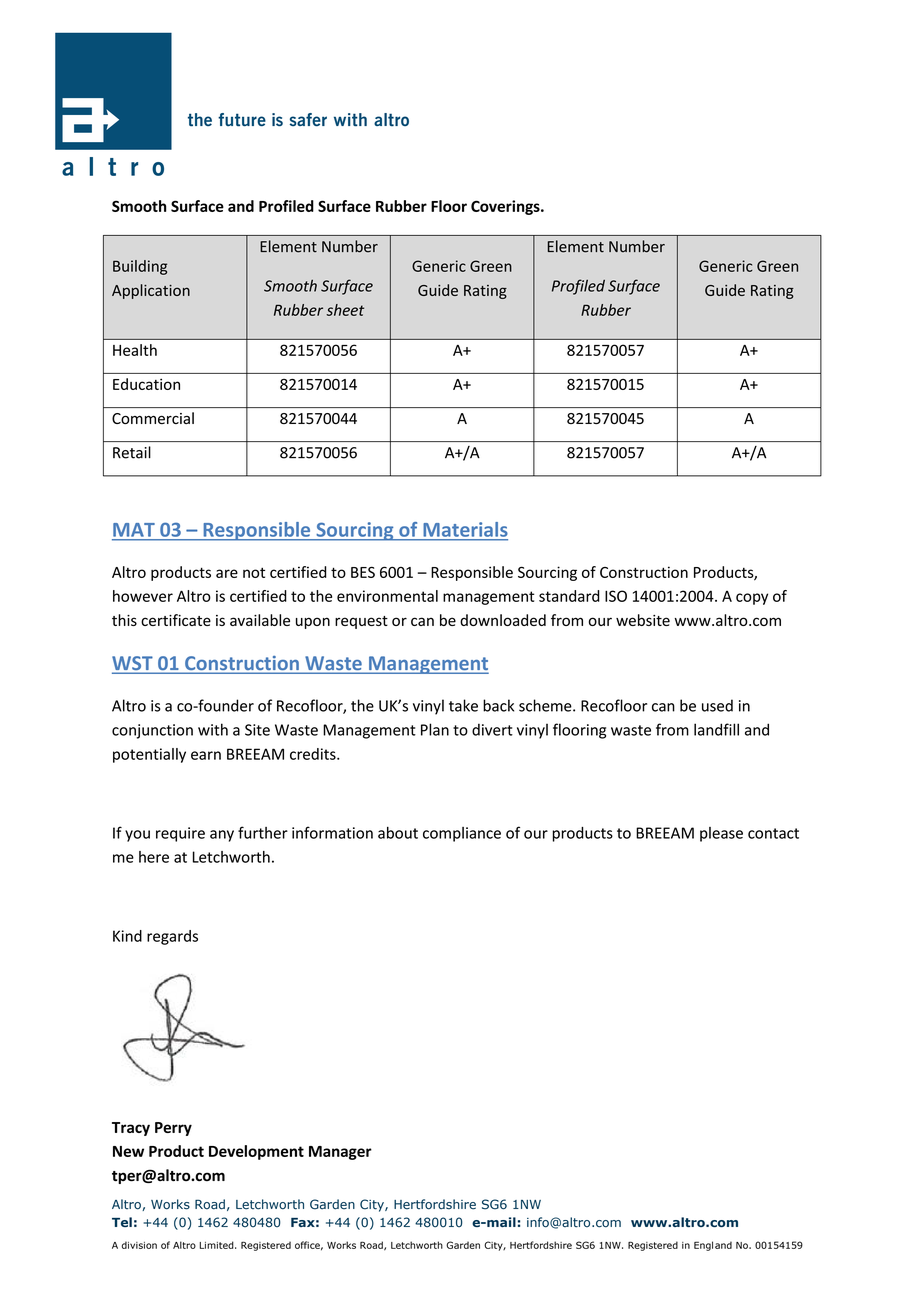 The image size is (924, 1308). Describe the element at coordinates (227, 573) in the screenshot. I see `are` at that location.
